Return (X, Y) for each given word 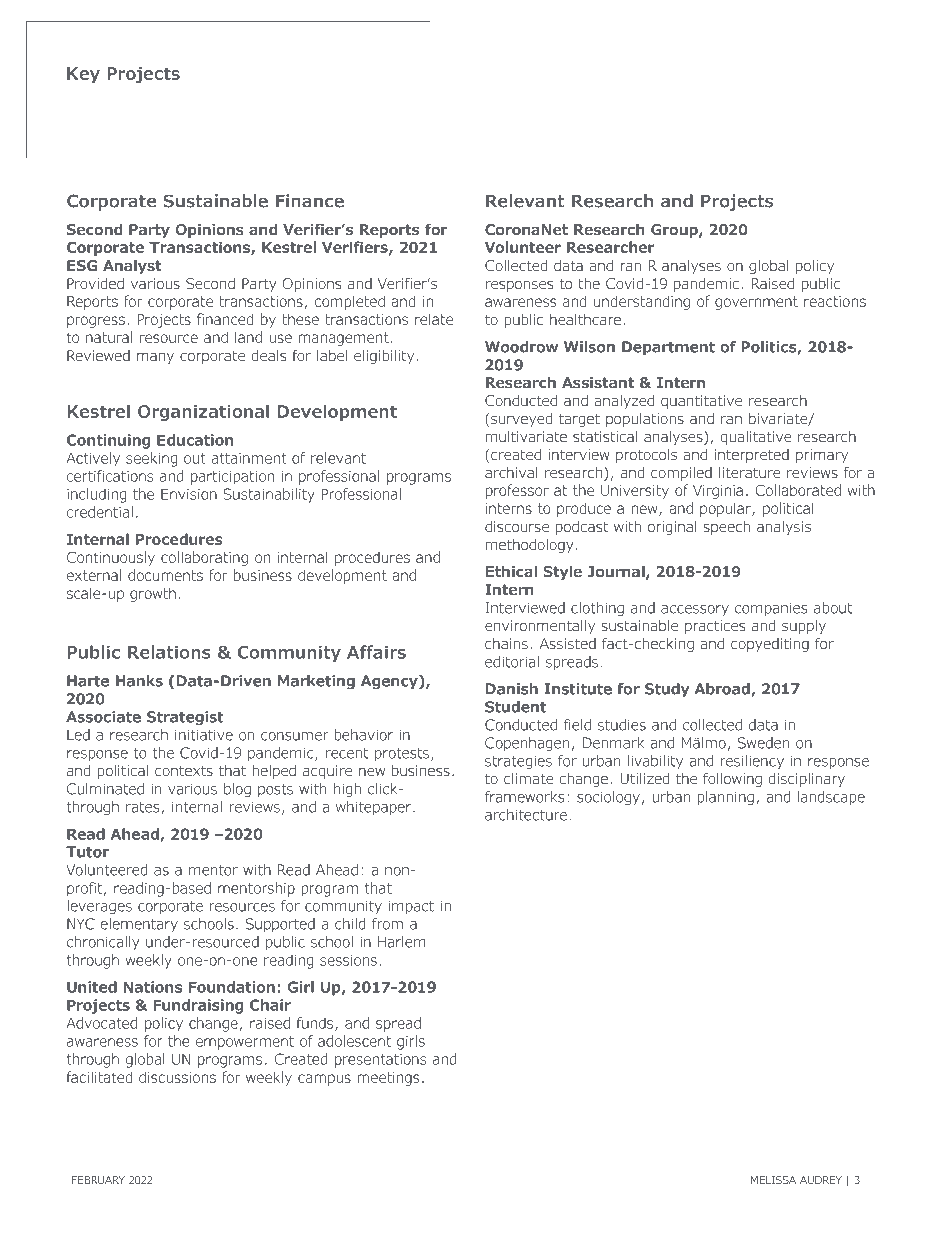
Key (83, 75)
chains (506, 643)
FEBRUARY (98, 1180)
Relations (169, 652)
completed (350, 302)
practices (715, 627)
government (756, 303)
